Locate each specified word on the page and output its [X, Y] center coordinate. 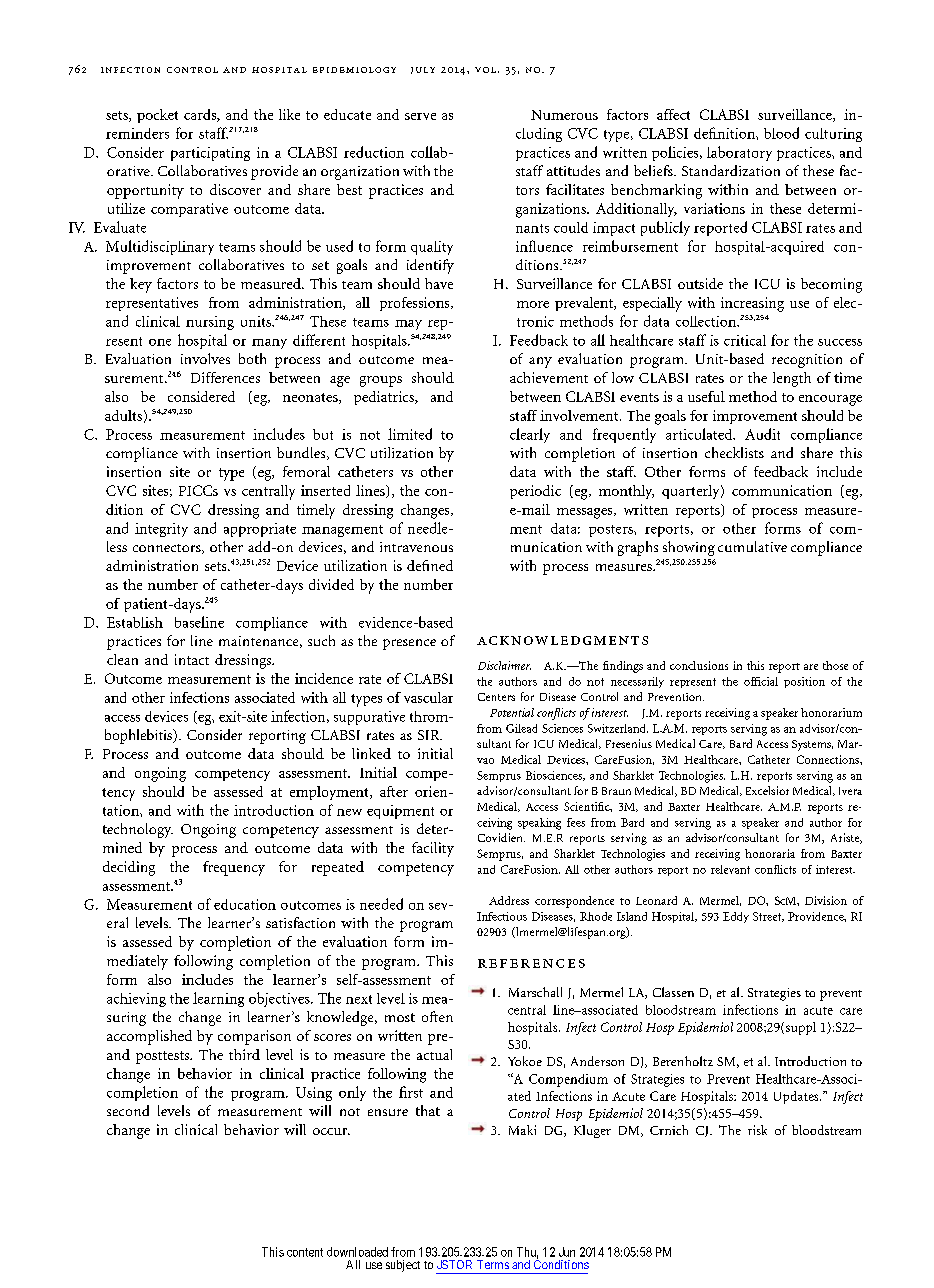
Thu [527, 1253]
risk [757, 1130]
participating [210, 154]
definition [725, 133]
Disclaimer [504, 665]
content [305, 1252]
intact [192, 659]
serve [420, 116]
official [761, 681]
